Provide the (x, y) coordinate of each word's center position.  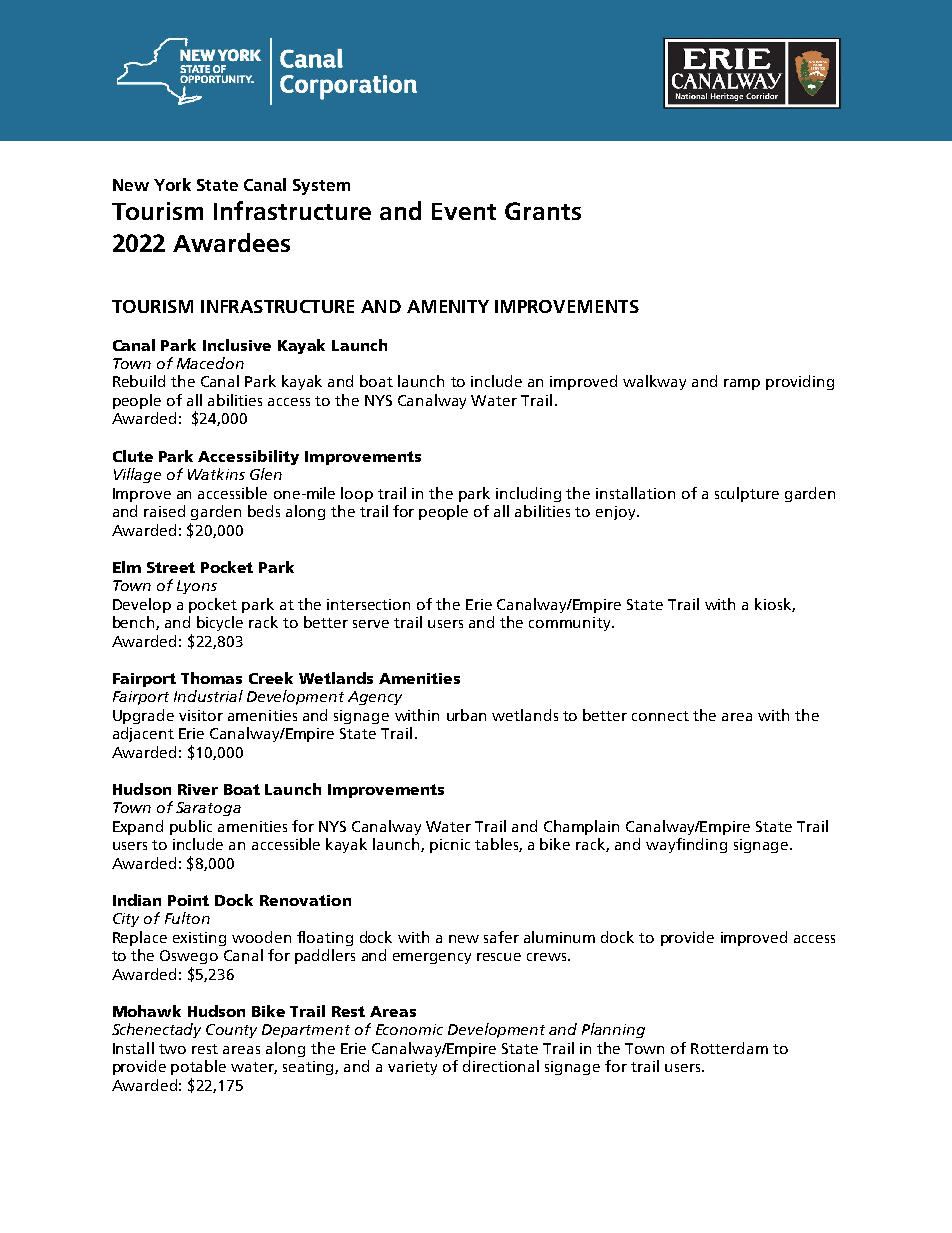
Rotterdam (729, 1048)
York (172, 184)
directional (501, 1066)
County (231, 1031)
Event (464, 211)
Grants (543, 211)
